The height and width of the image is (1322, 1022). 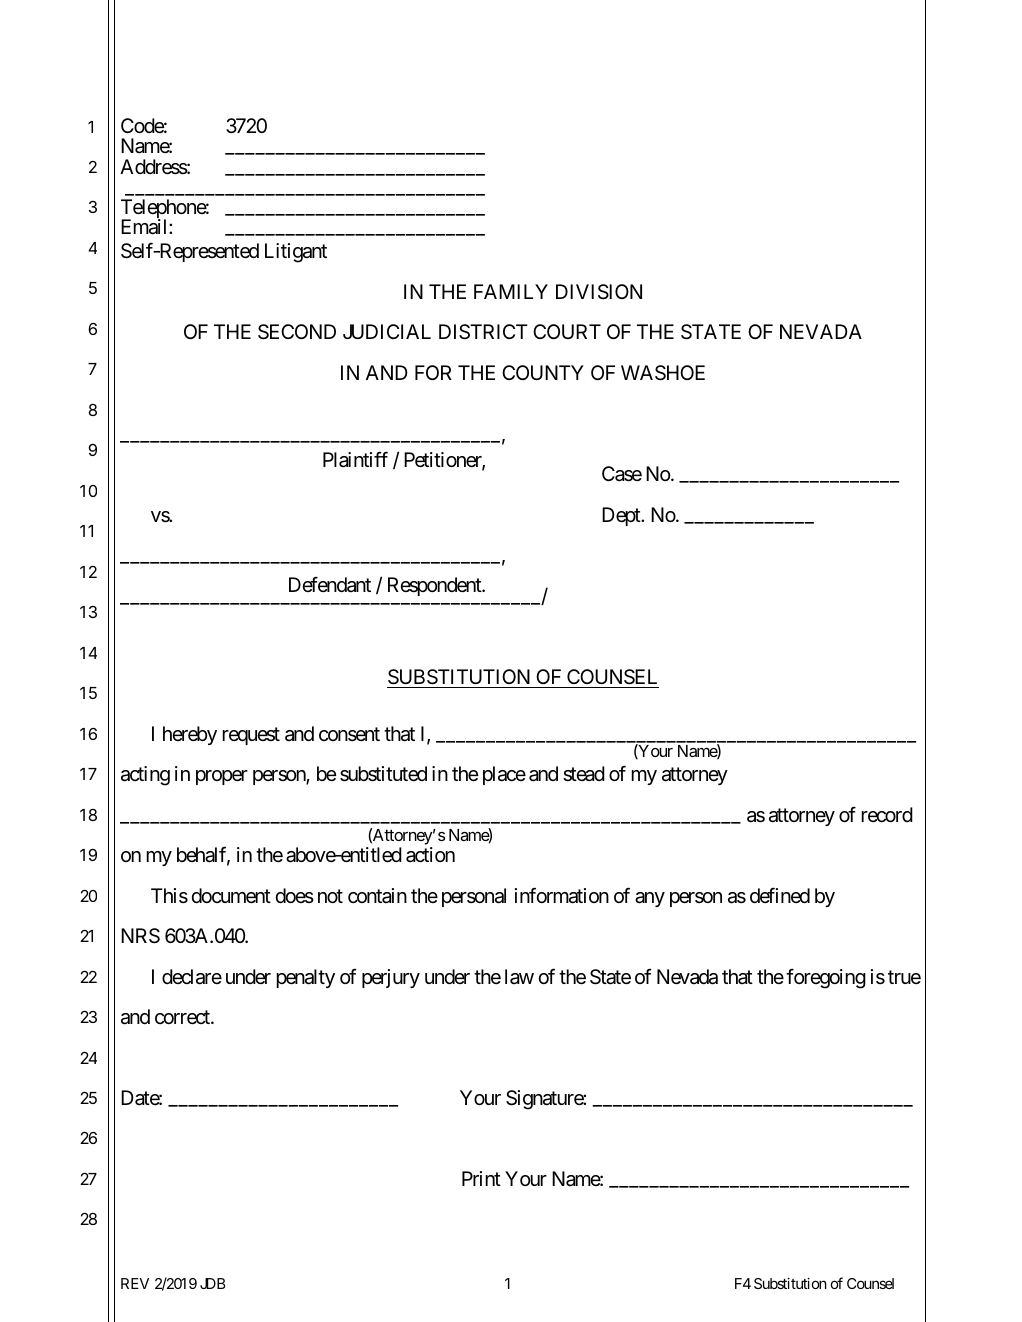 I want to click on FAMILY, so click(x=511, y=291).
